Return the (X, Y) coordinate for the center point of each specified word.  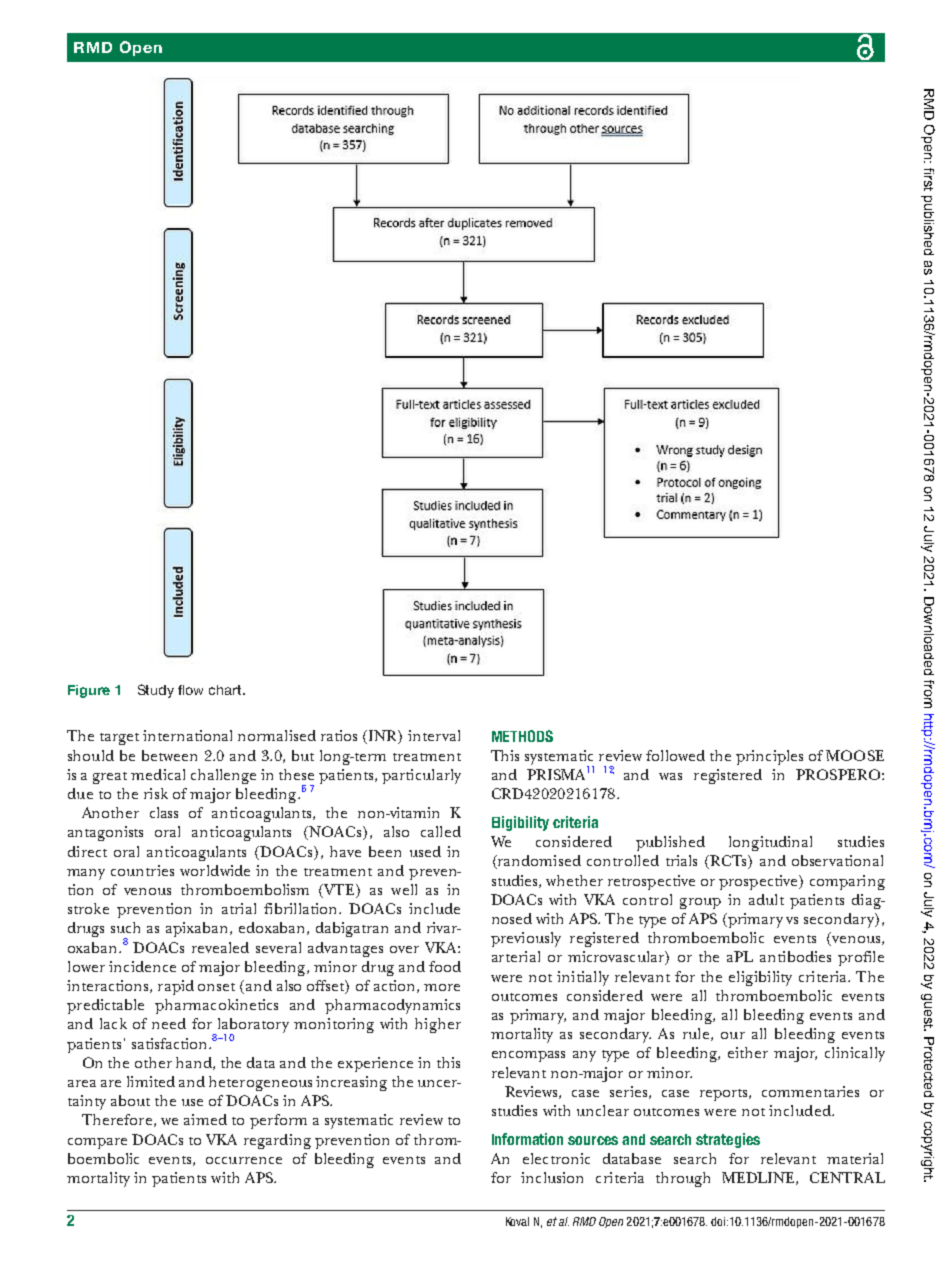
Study (156, 691)
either (748, 1052)
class (164, 812)
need (169, 1023)
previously (526, 939)
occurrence (244, 1160)
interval (434, 735)
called (441, 831)
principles (769, 757)
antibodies (795, 956)
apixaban (198, 929)
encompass (528, 1056)
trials (681, 860)
